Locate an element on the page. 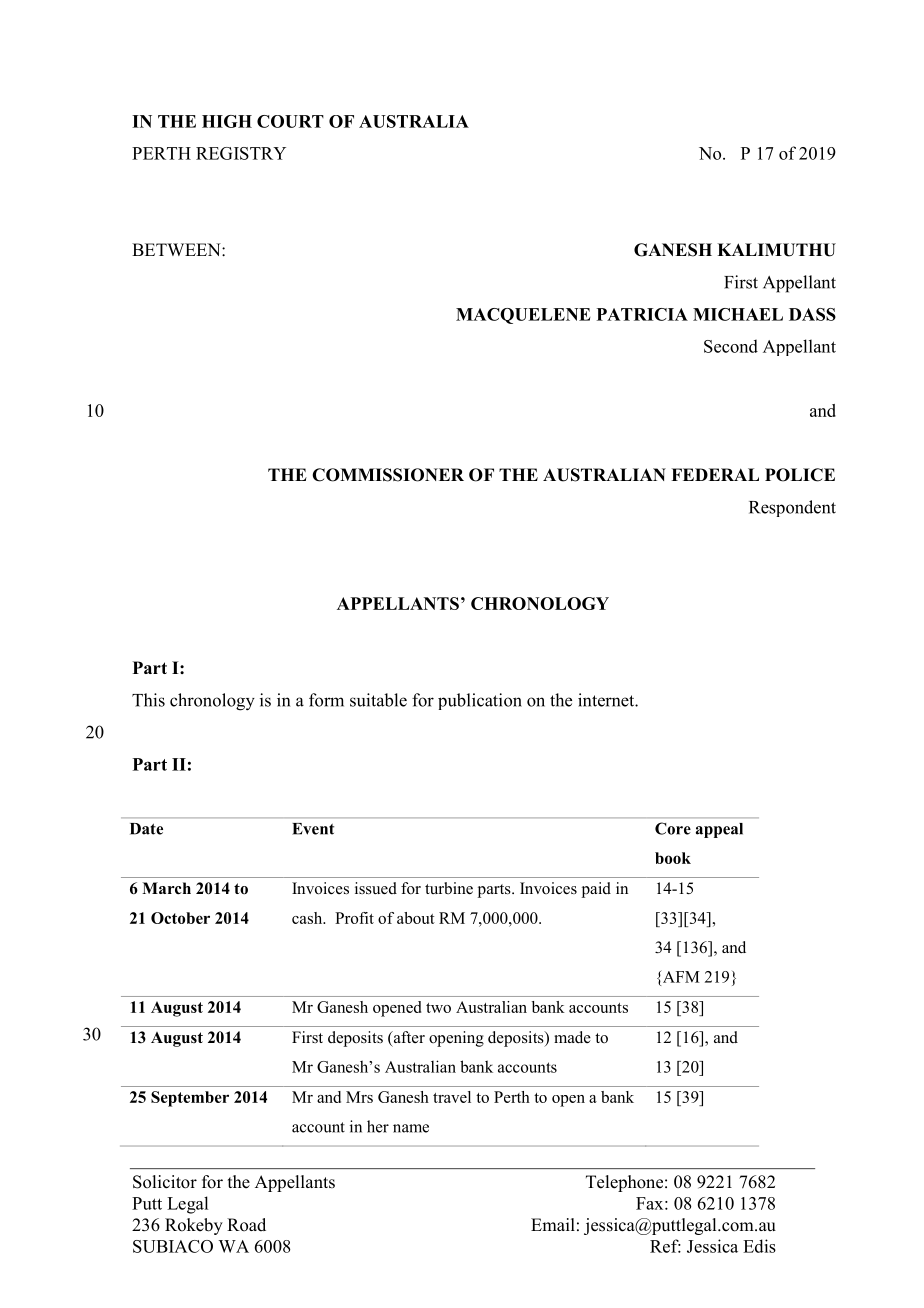 Image resolution: width=924 pixels, height=1308 pixels. MICHAEL is located at coordinates (738, 314).
